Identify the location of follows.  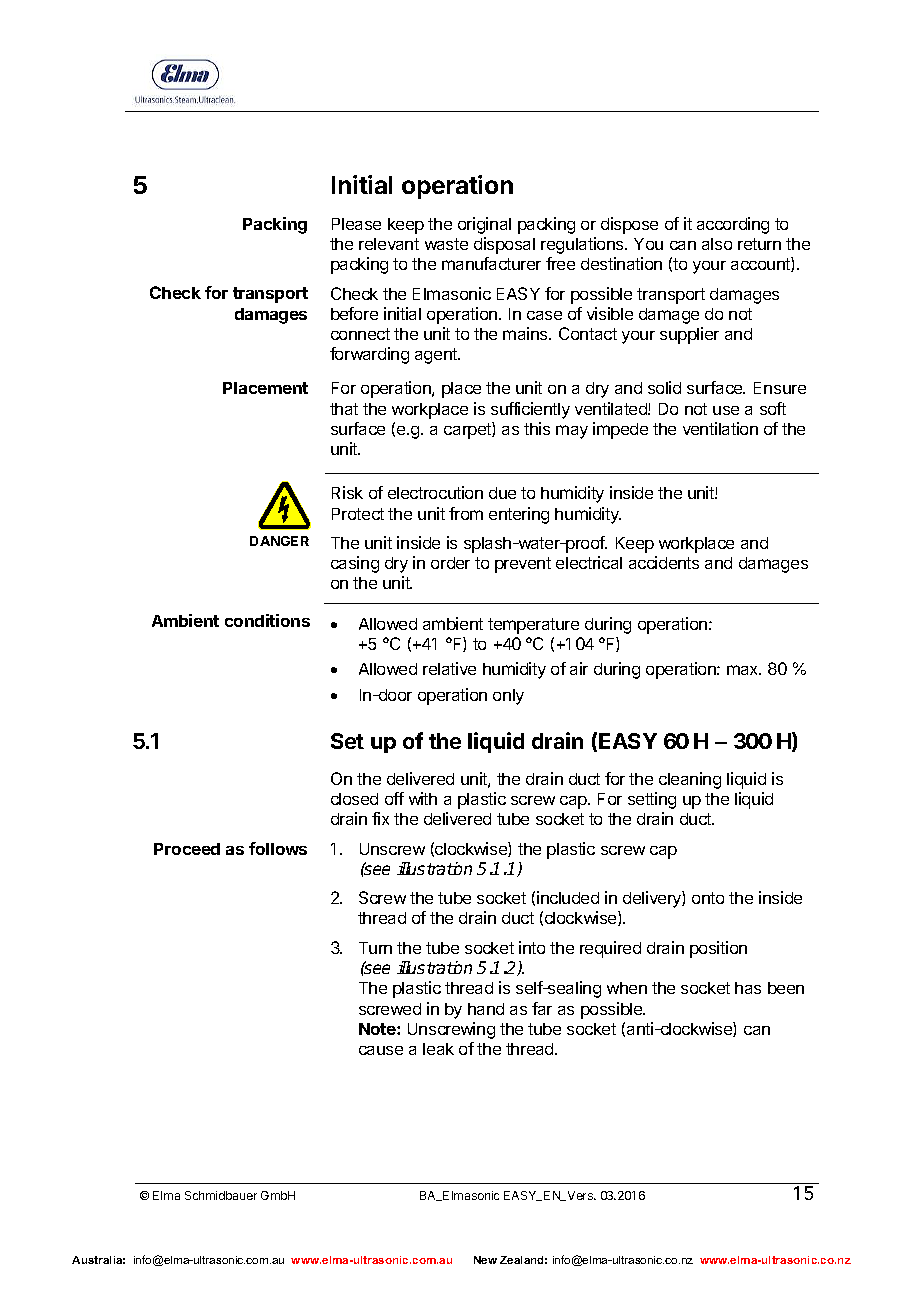
(278, 848).
